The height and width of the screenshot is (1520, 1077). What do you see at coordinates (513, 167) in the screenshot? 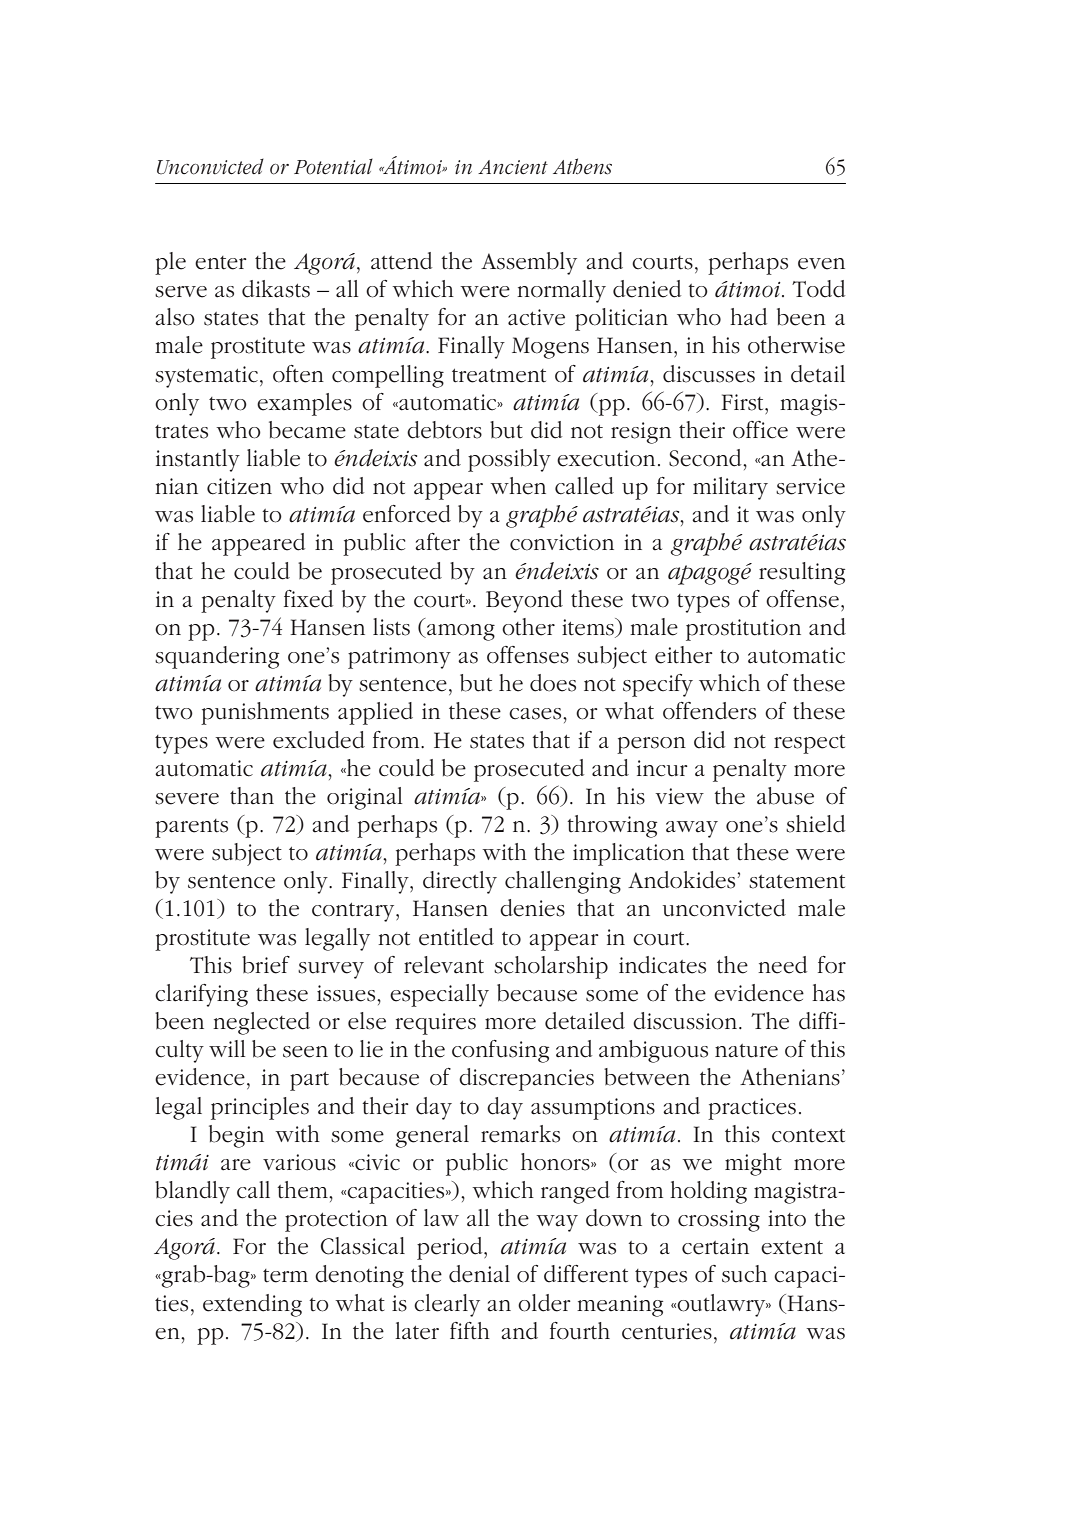
I see `Ancient` at bounding box center [513, 167].
